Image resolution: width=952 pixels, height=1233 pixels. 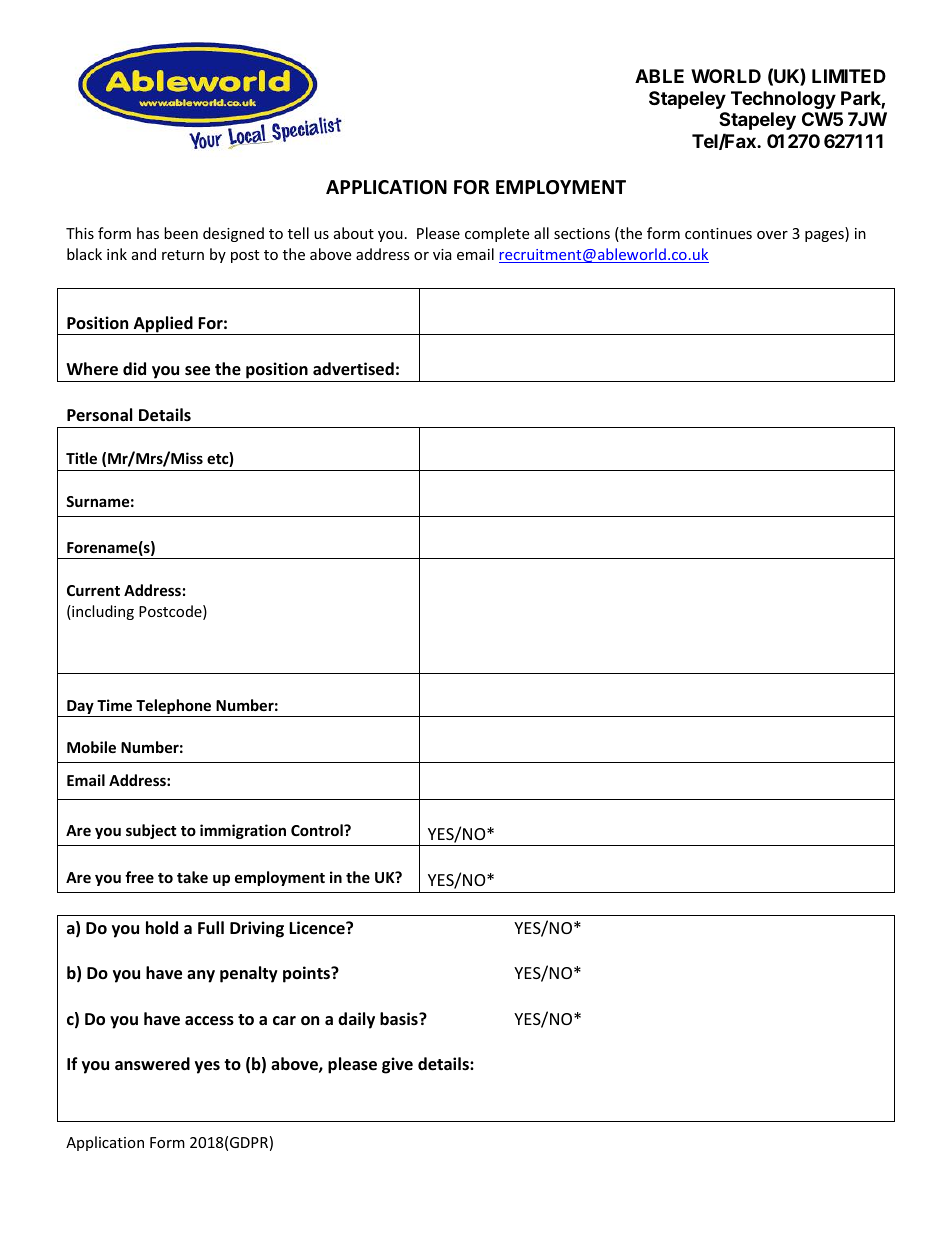 I want to click on complete, so click(x=497, y=234).
